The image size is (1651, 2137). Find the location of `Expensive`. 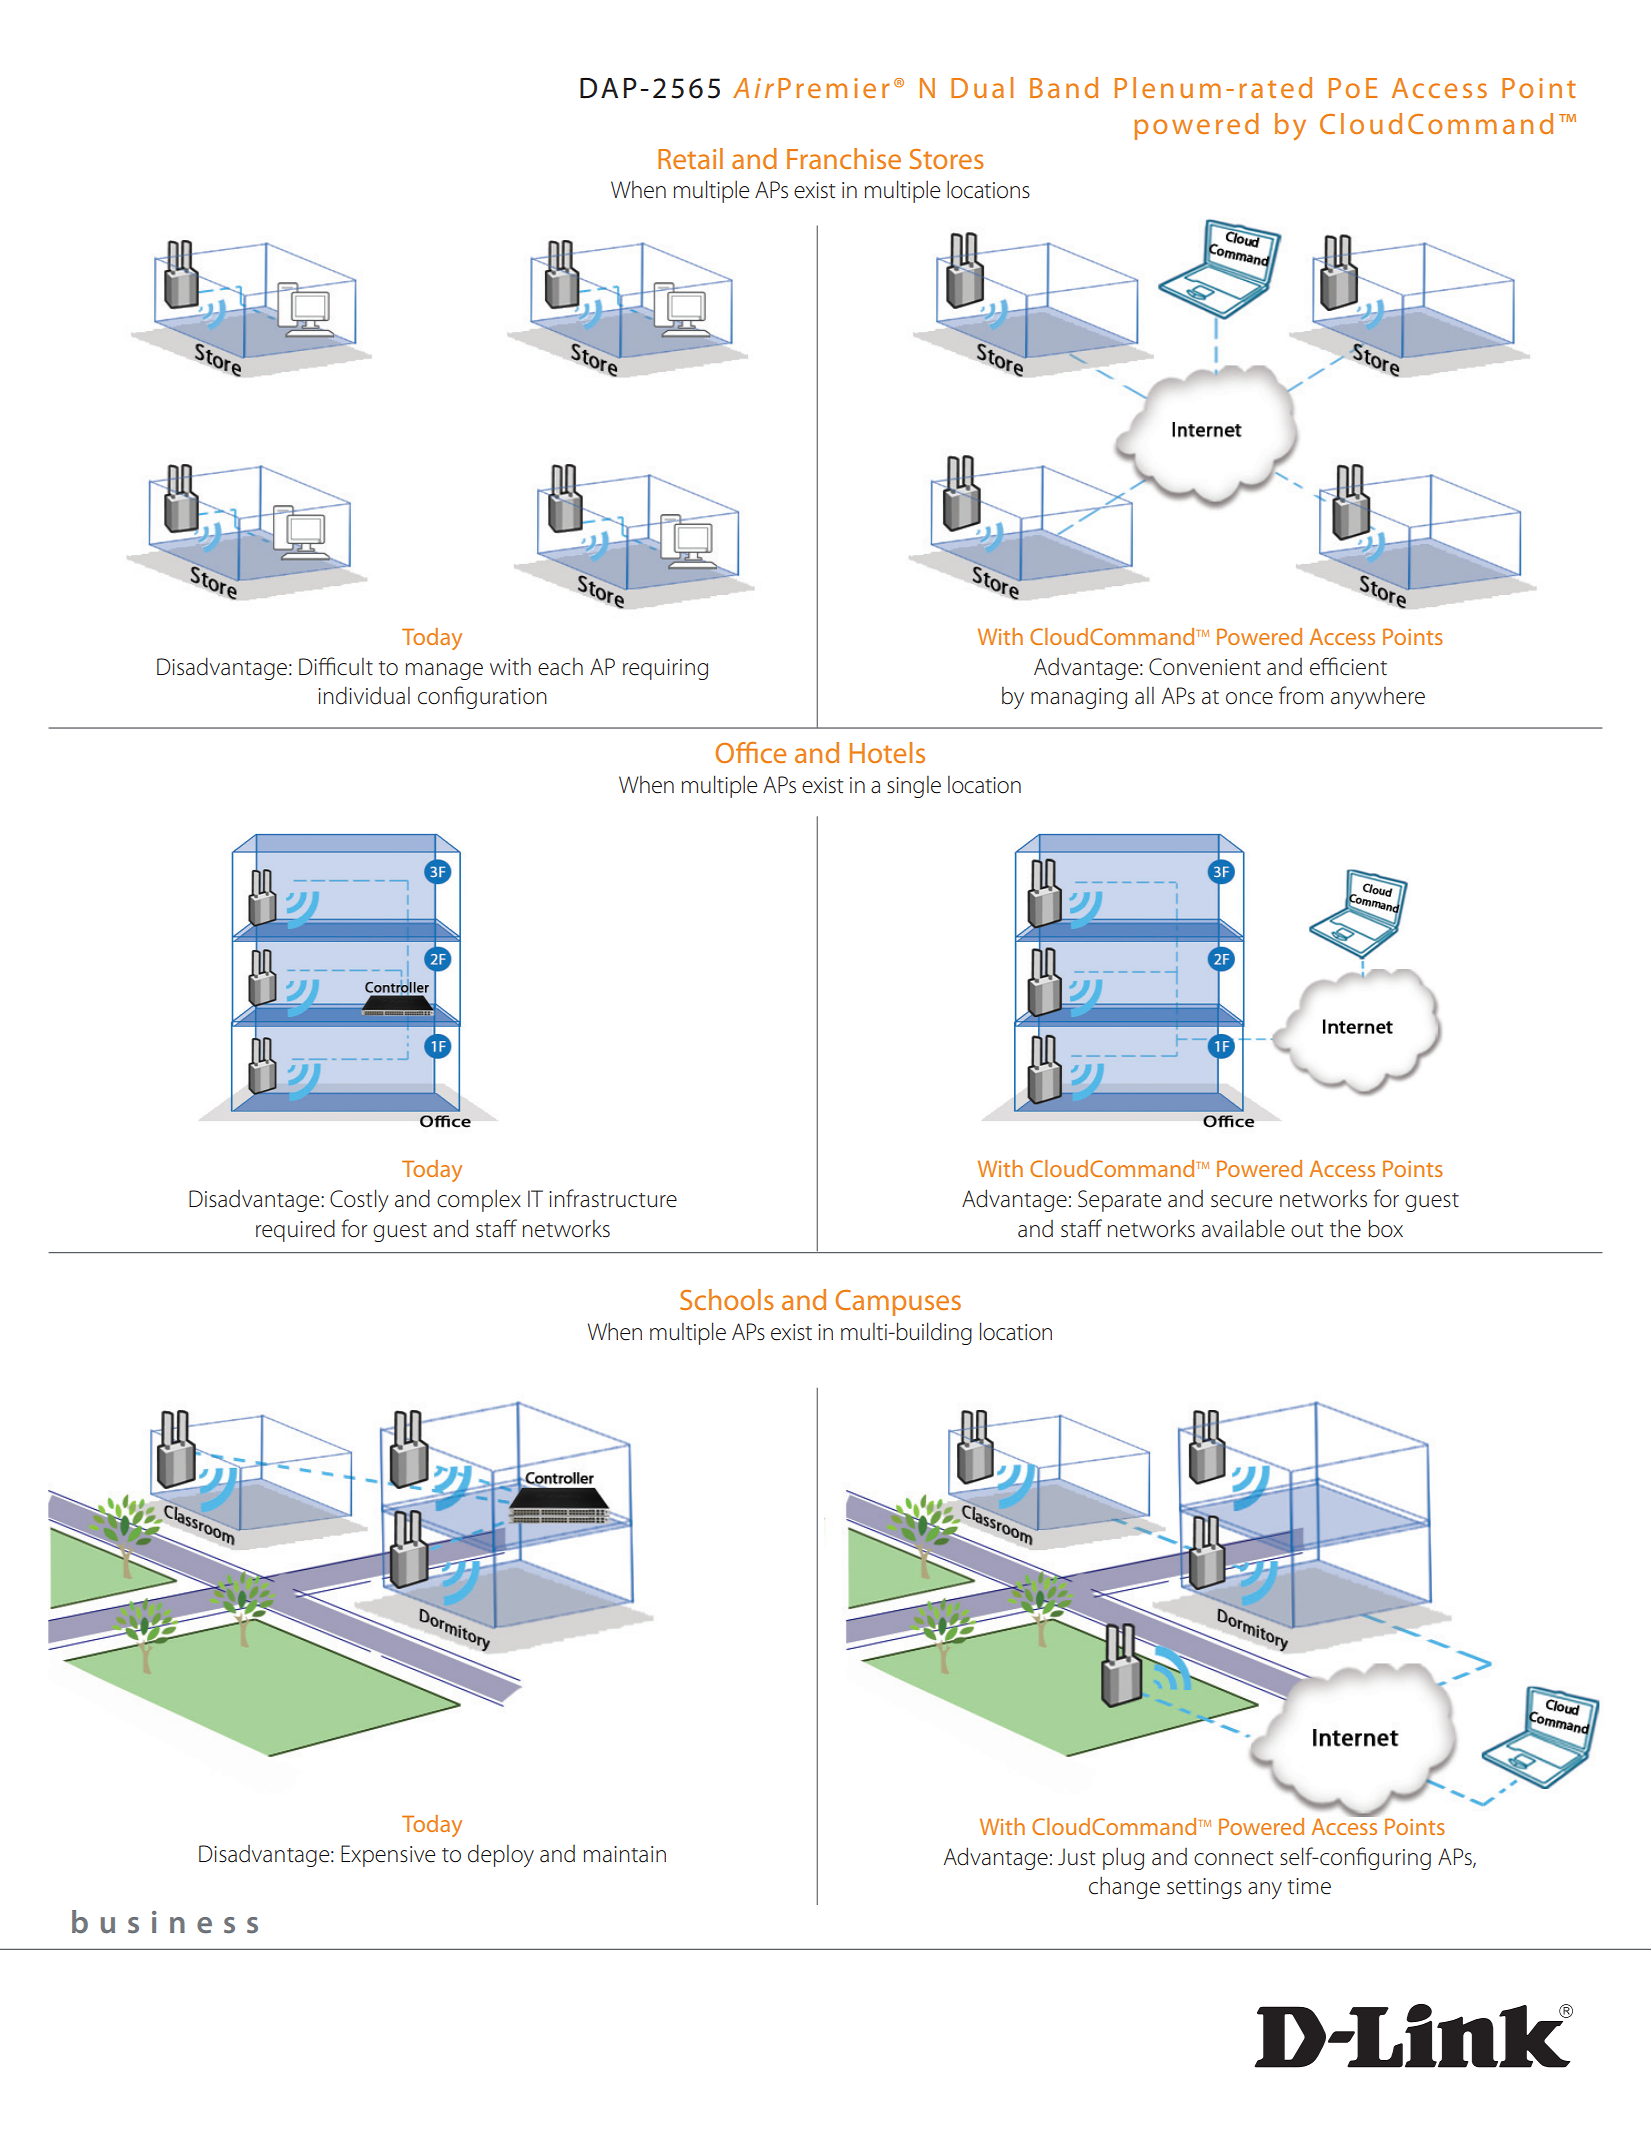

Expensive is located at coordinates (388, 1856).
